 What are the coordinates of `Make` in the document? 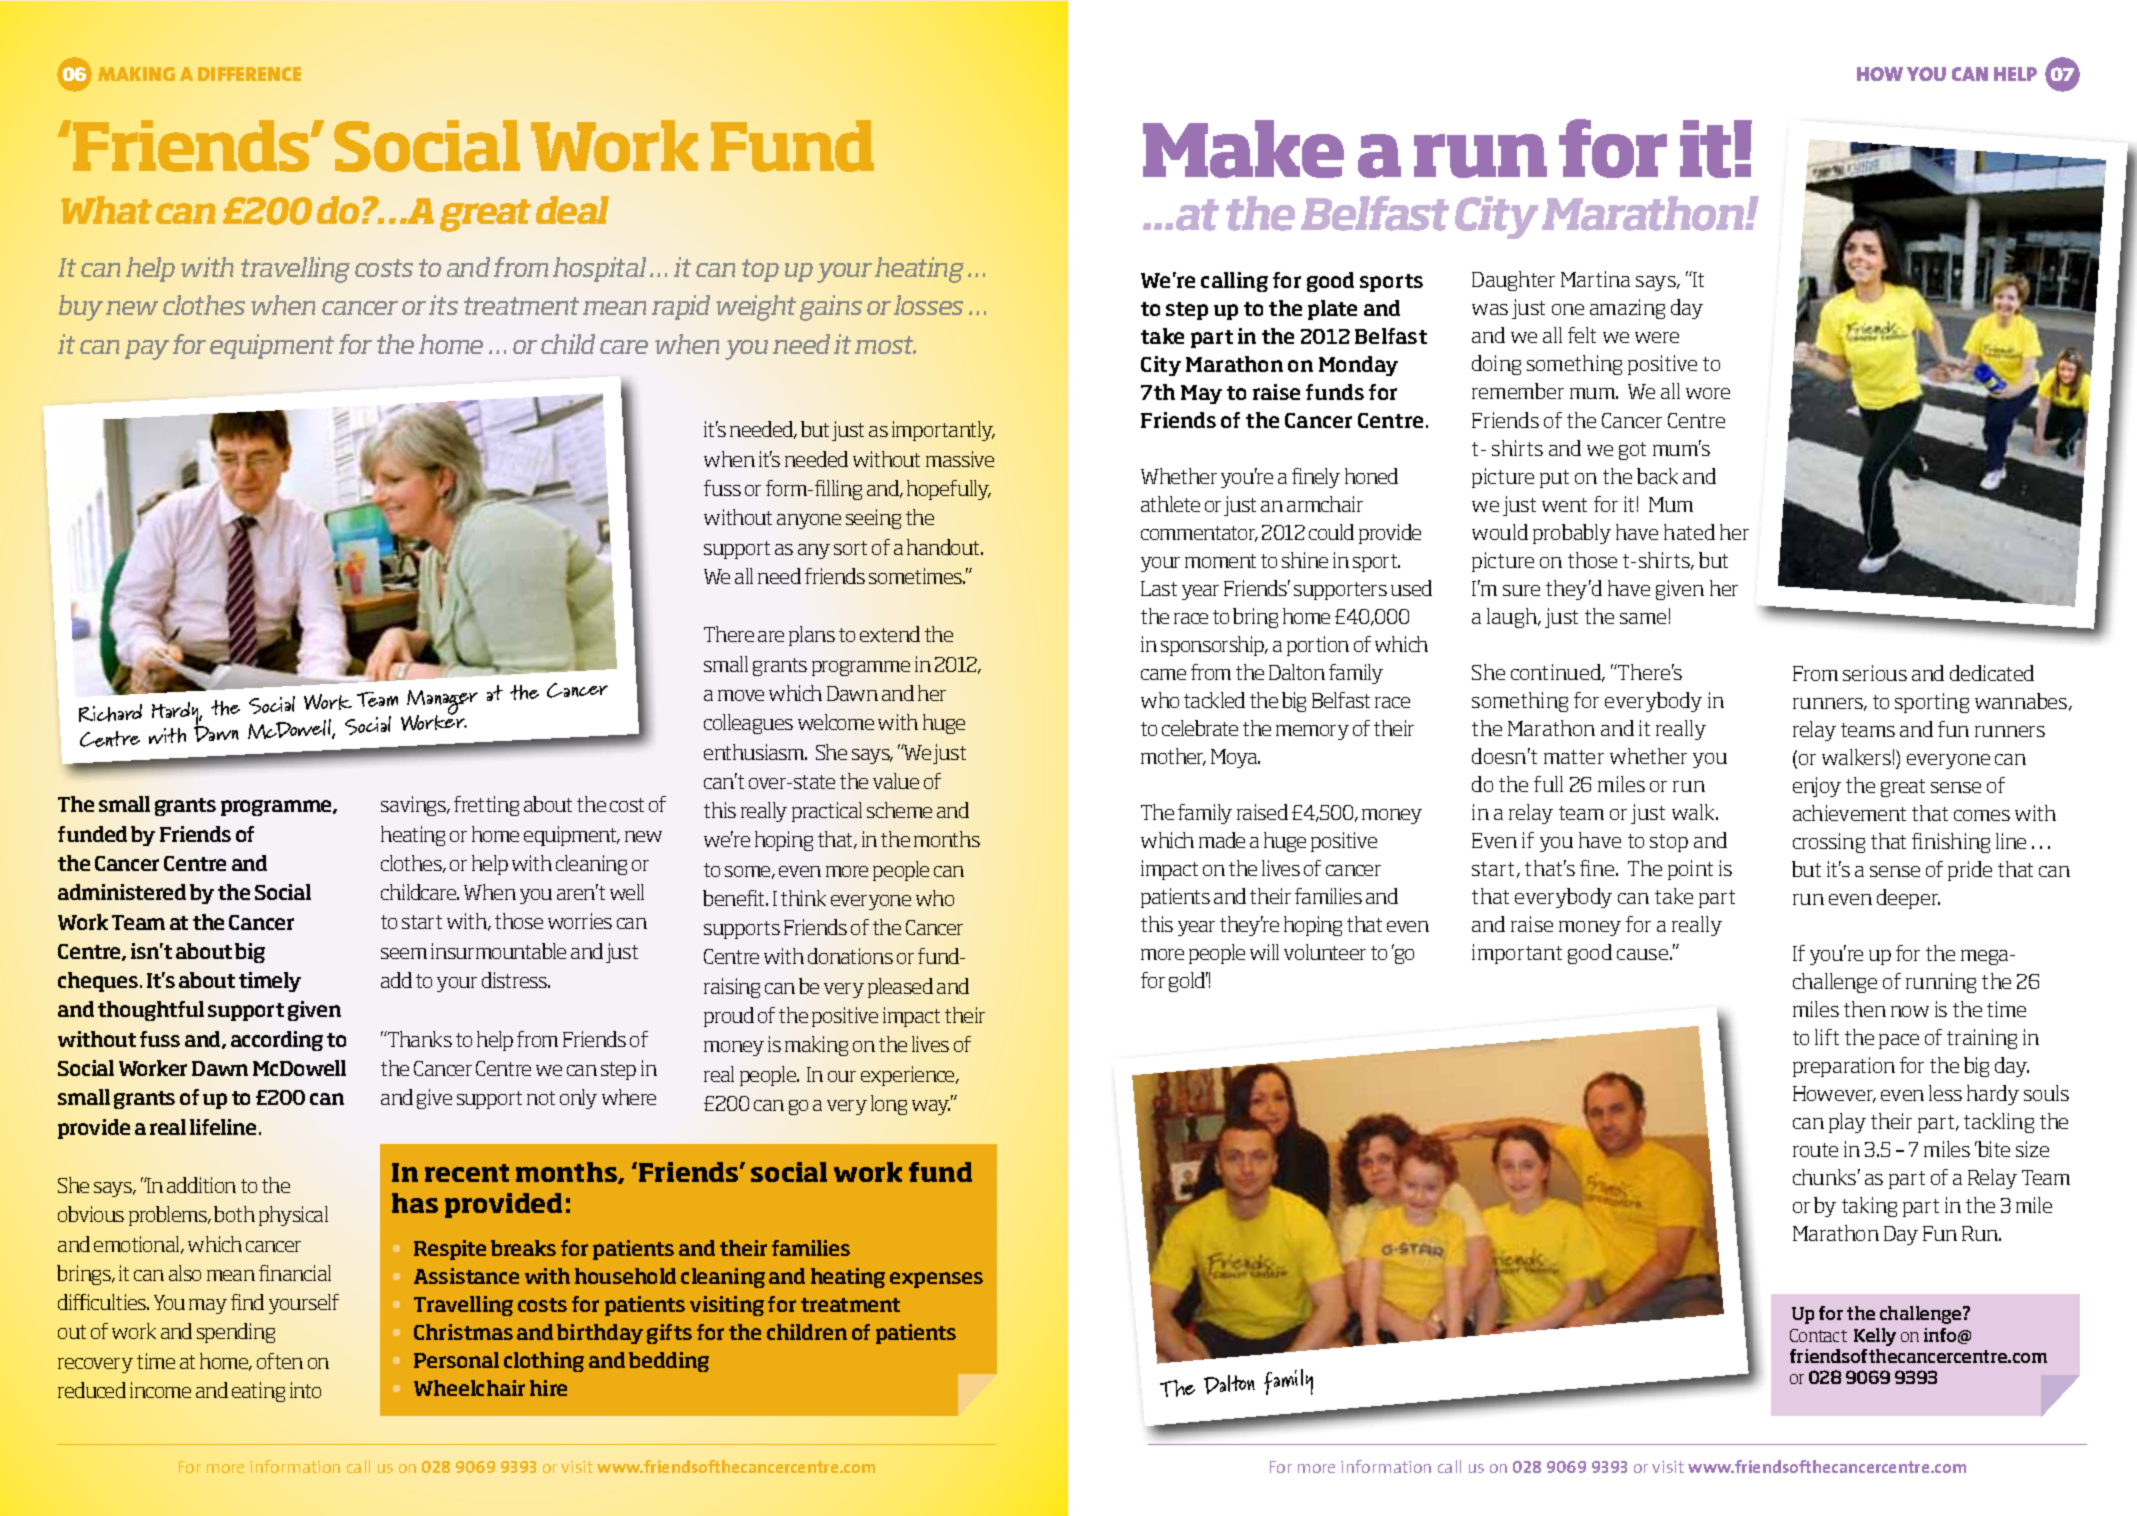 It's located at (1243, 149).
